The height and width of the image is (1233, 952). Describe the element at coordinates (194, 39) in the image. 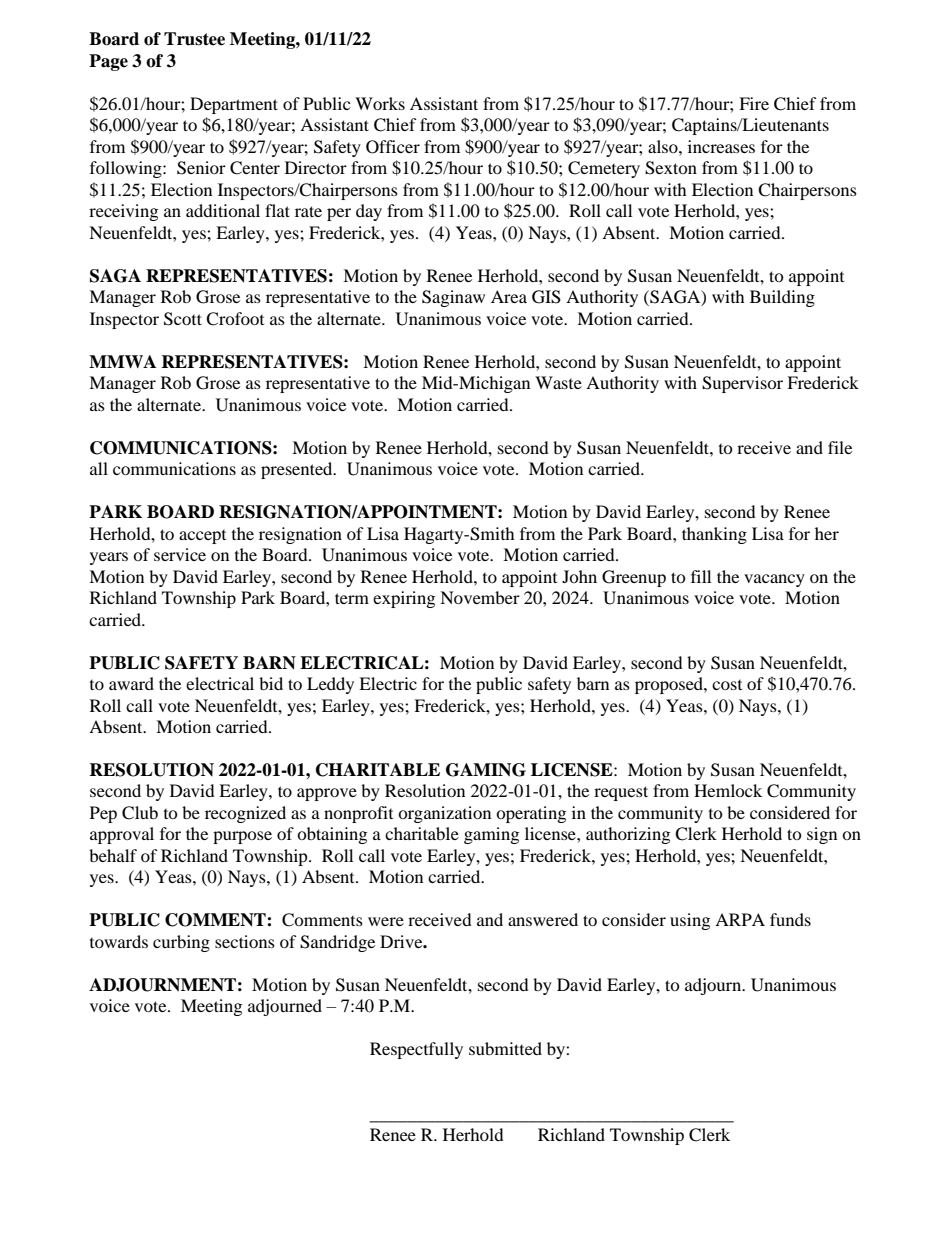

I see `Trustee` at that location.
